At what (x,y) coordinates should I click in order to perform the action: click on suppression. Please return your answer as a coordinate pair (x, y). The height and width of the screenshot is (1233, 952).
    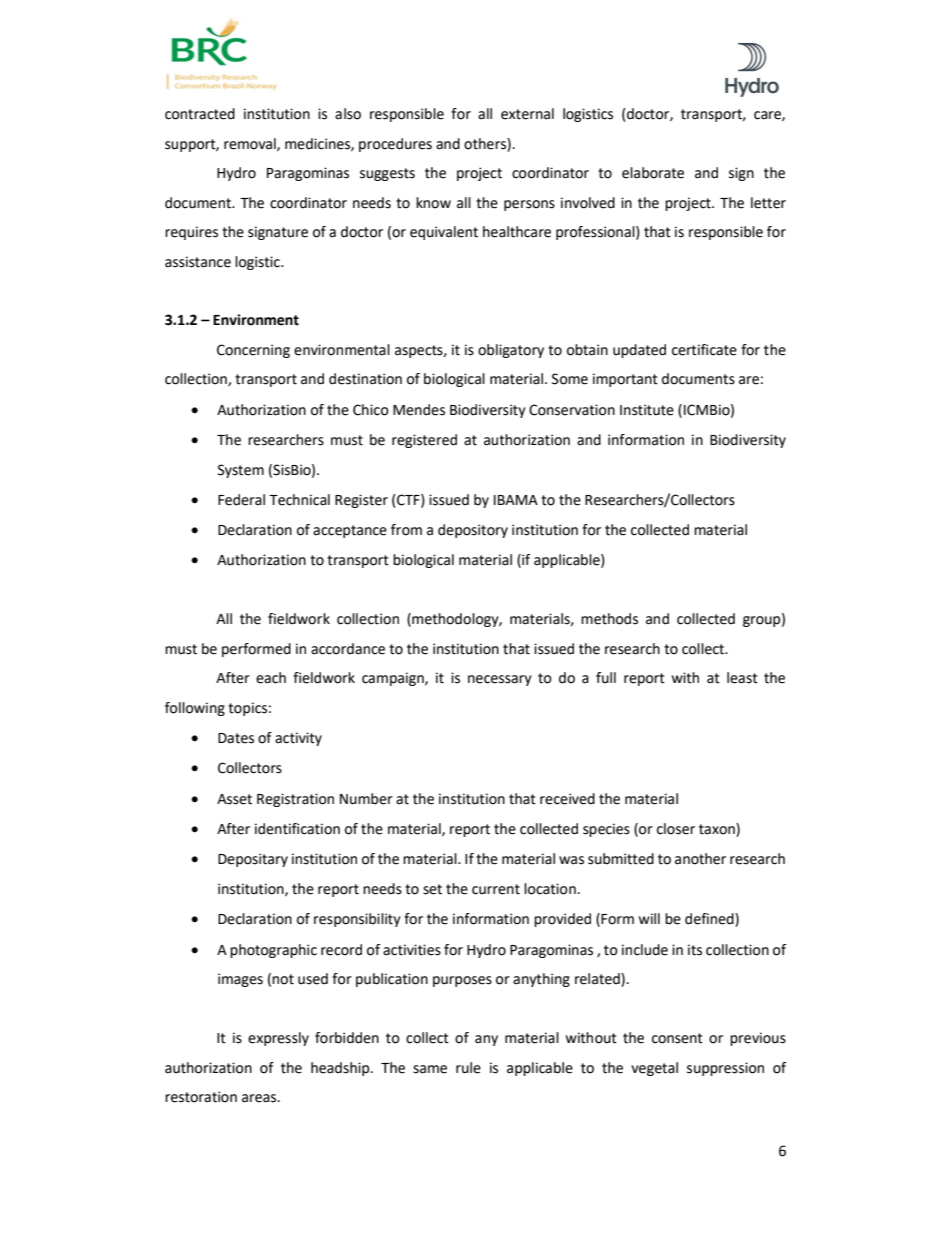
    Looking at the image, I should click on (725, 1069).
